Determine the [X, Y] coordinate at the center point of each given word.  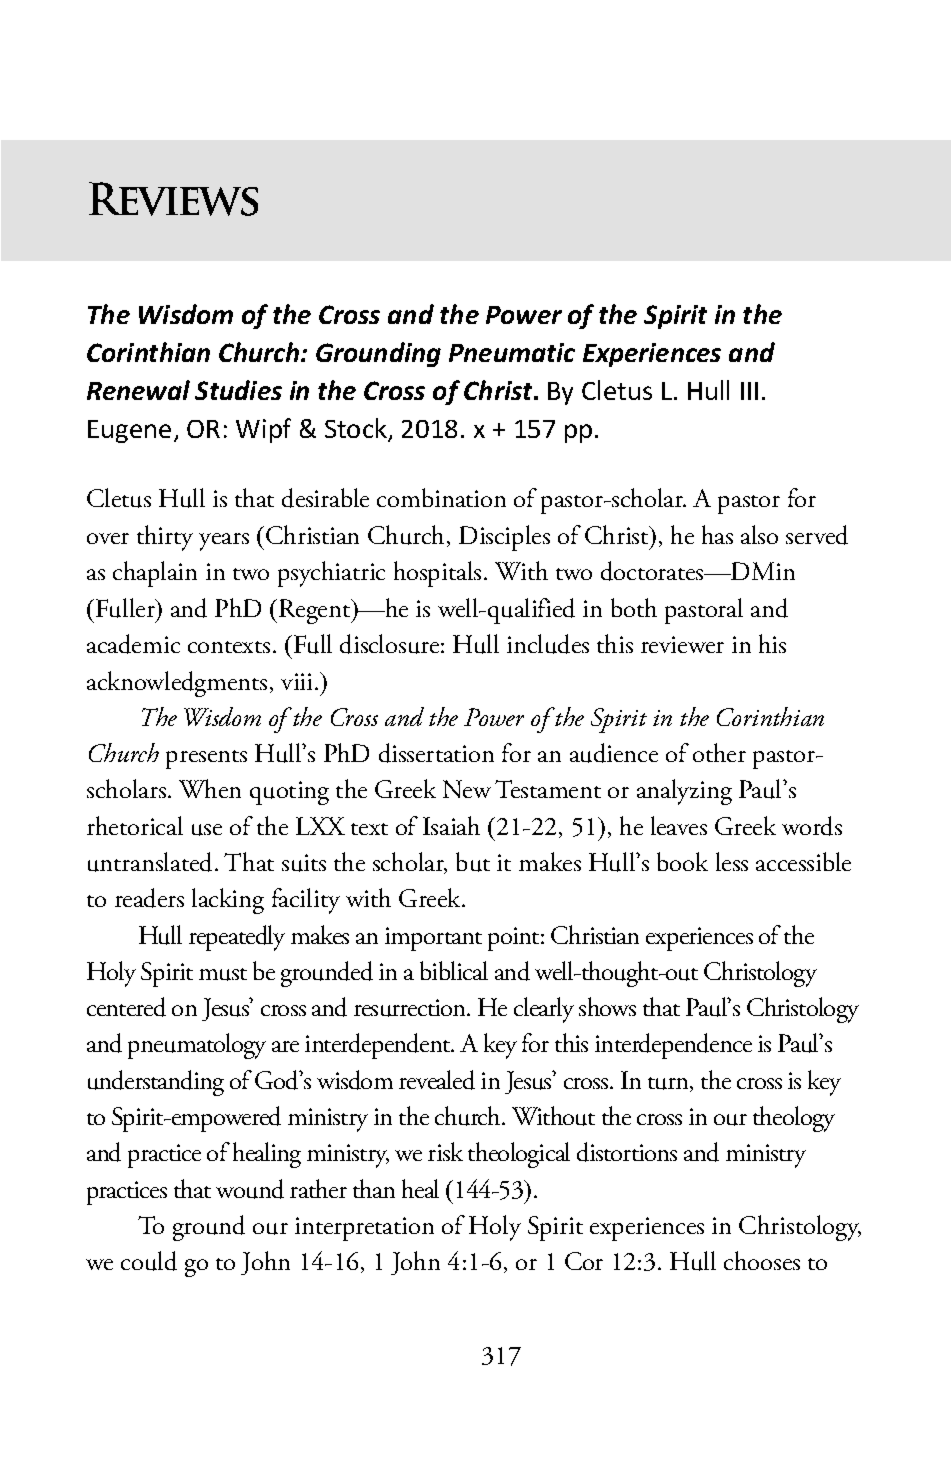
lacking [228, 901]
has [717, 534]
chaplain [155, 574]
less [732, 861]
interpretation [364, 1229]
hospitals [437, 574]
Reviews [173, 199]
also [759, 534]
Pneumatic [512, 352]
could [149, 1261]
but [473, 862]
